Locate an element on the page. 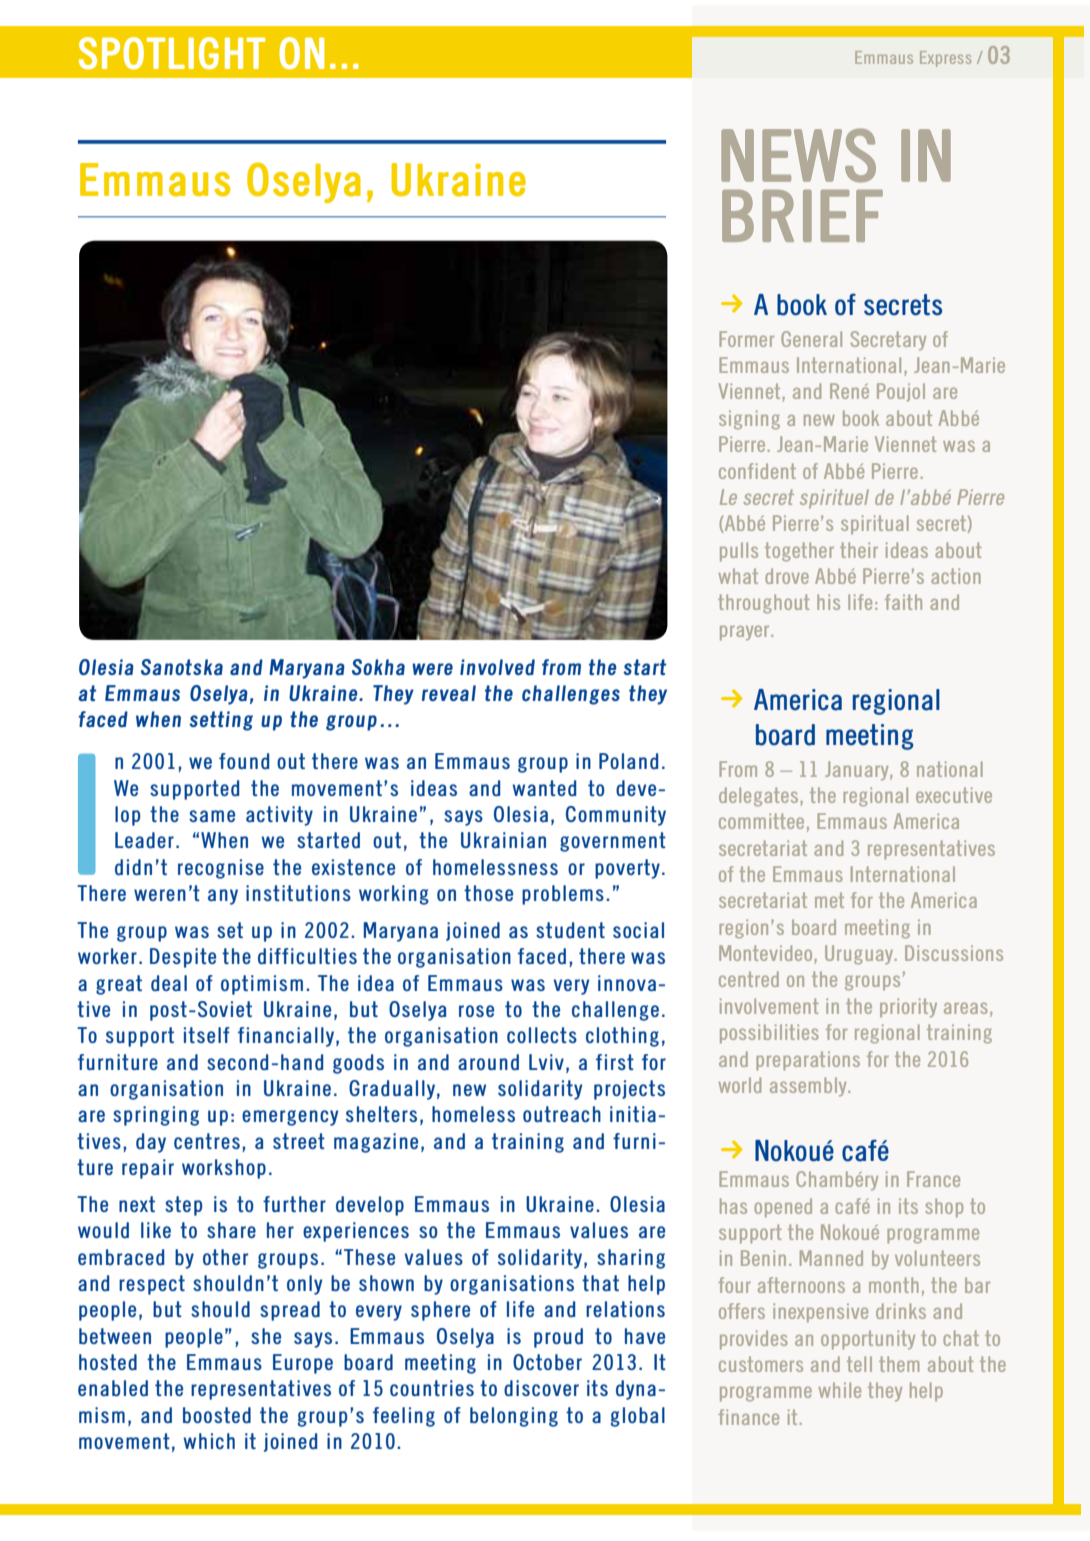 The width and height of the page is (1090, 1541). found is located at coordinates (244, 761).
